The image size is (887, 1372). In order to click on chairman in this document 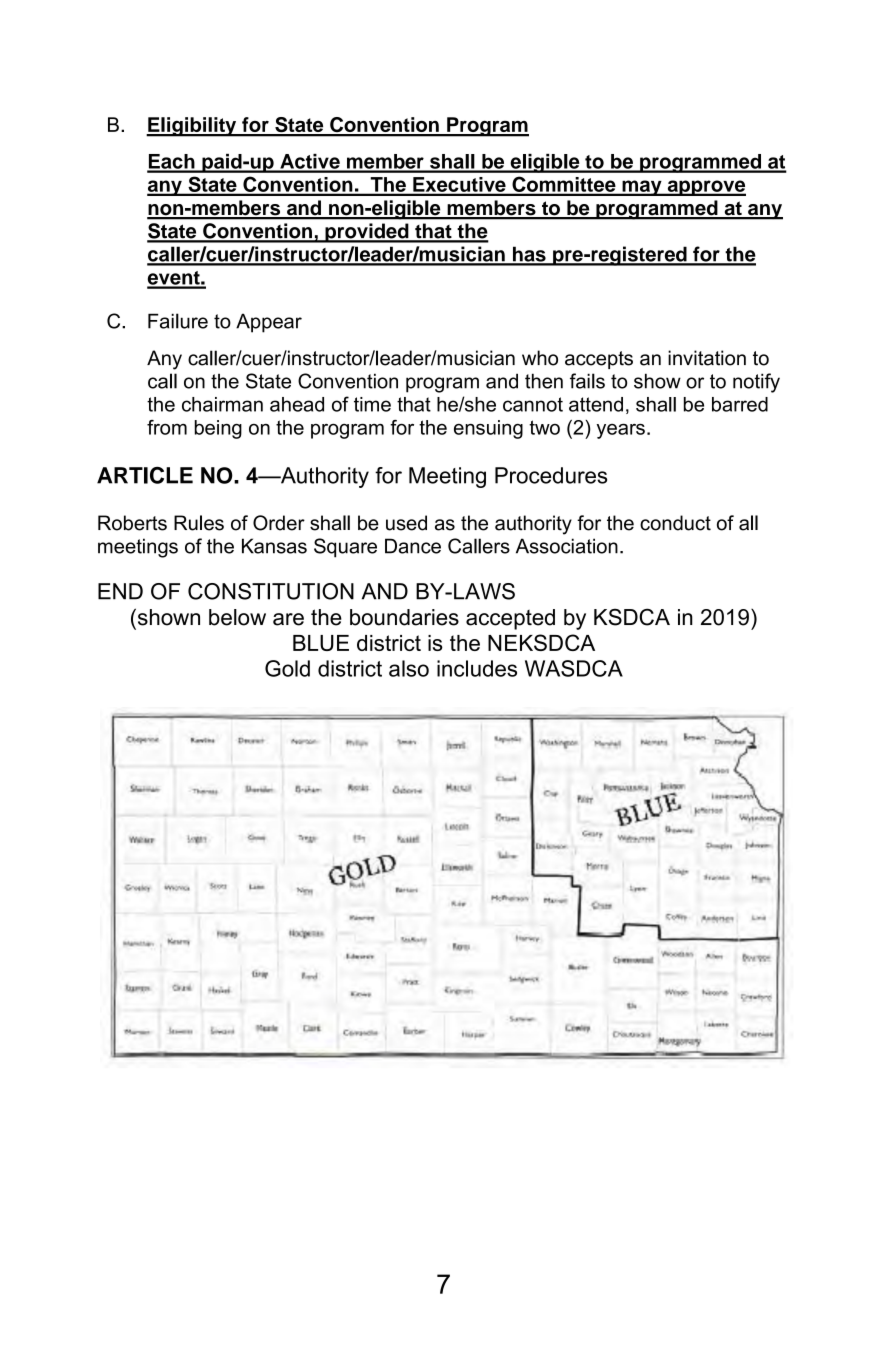, I will do `click(222, 404)`.
